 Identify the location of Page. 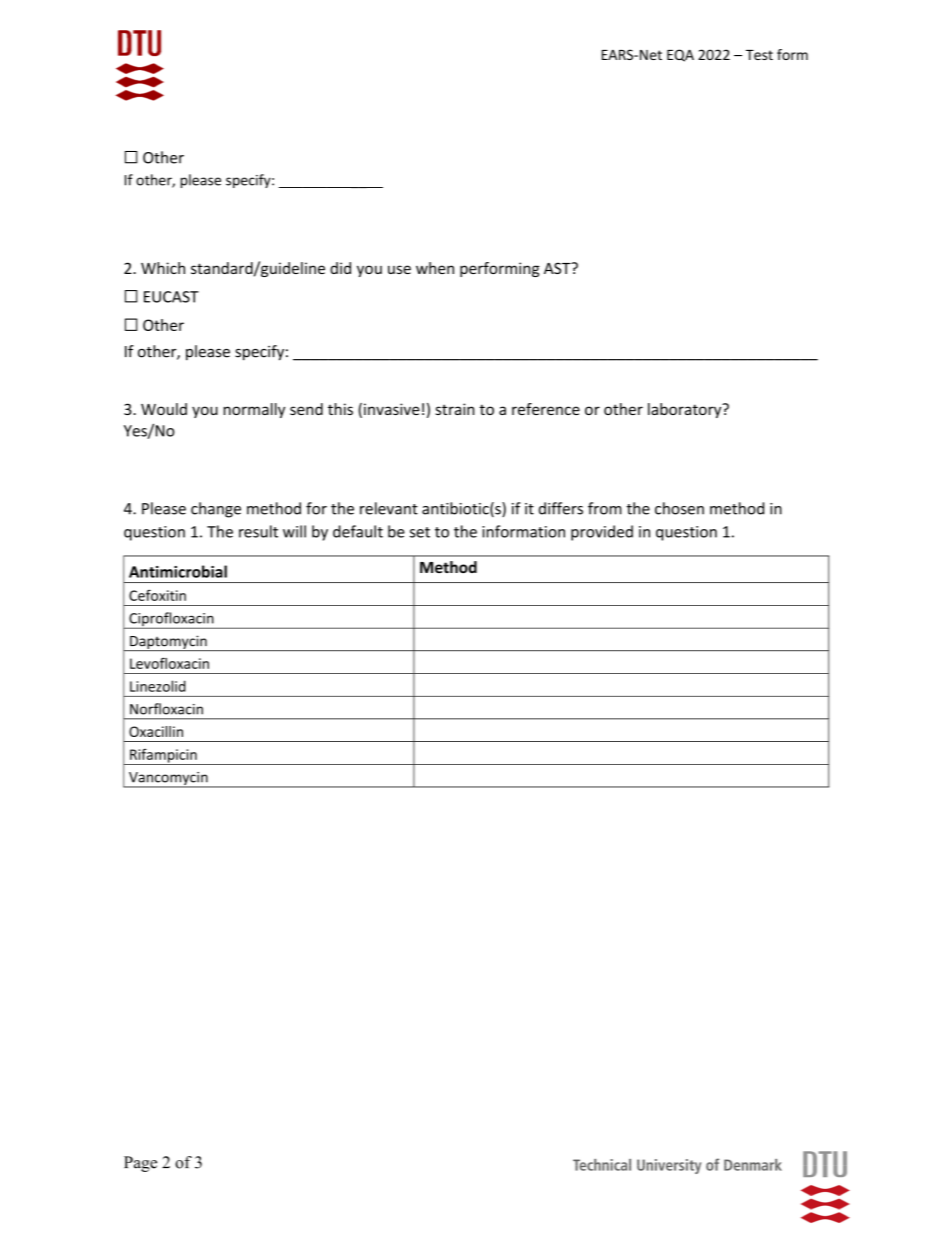
(140, 1164).
